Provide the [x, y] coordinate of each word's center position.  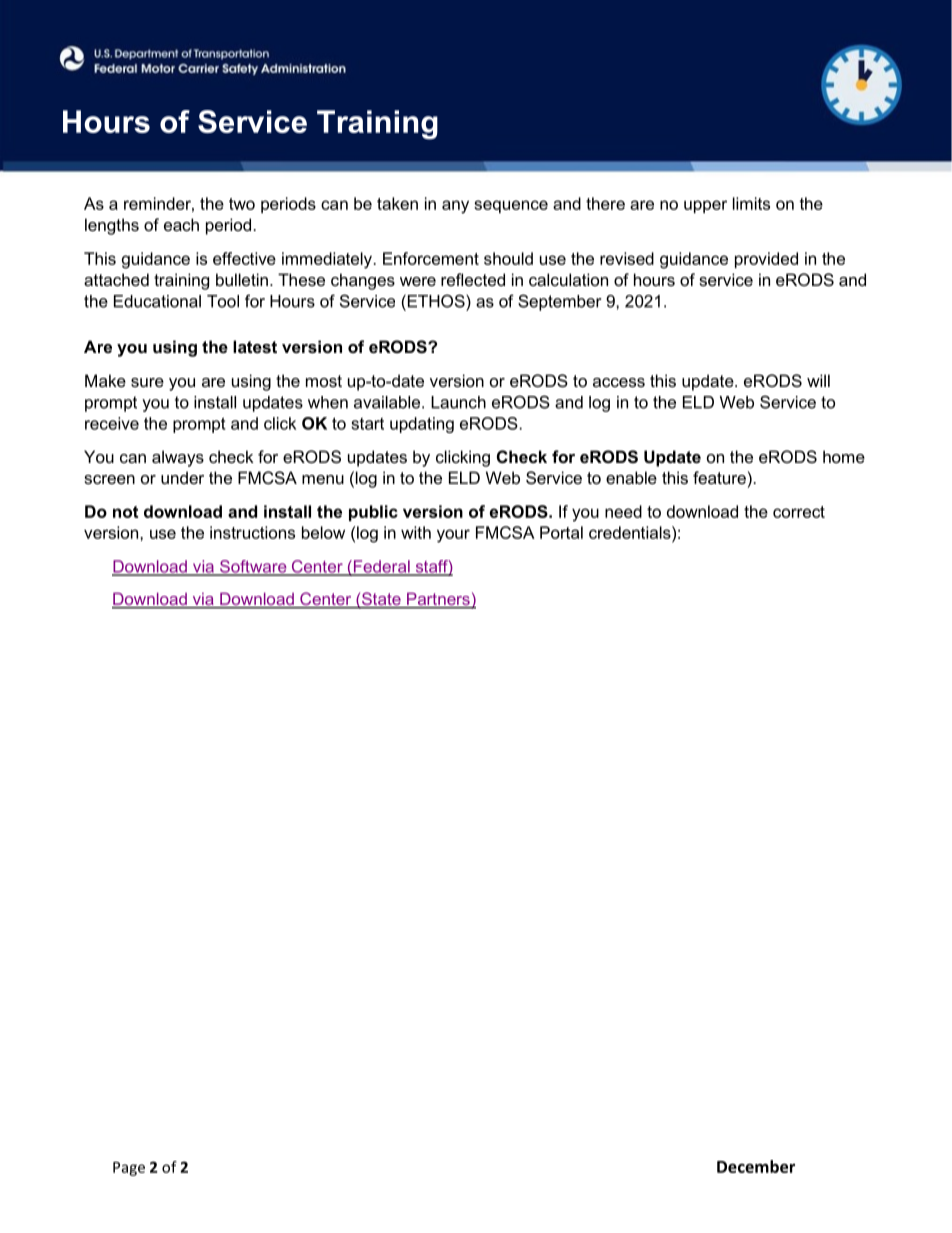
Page [129, 1169]
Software [253, 567]
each [181, 224]
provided [766, 260]
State [381, 600]
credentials [631, 532]
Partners [438, 600]
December [756, 1166]
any [455, 207]
